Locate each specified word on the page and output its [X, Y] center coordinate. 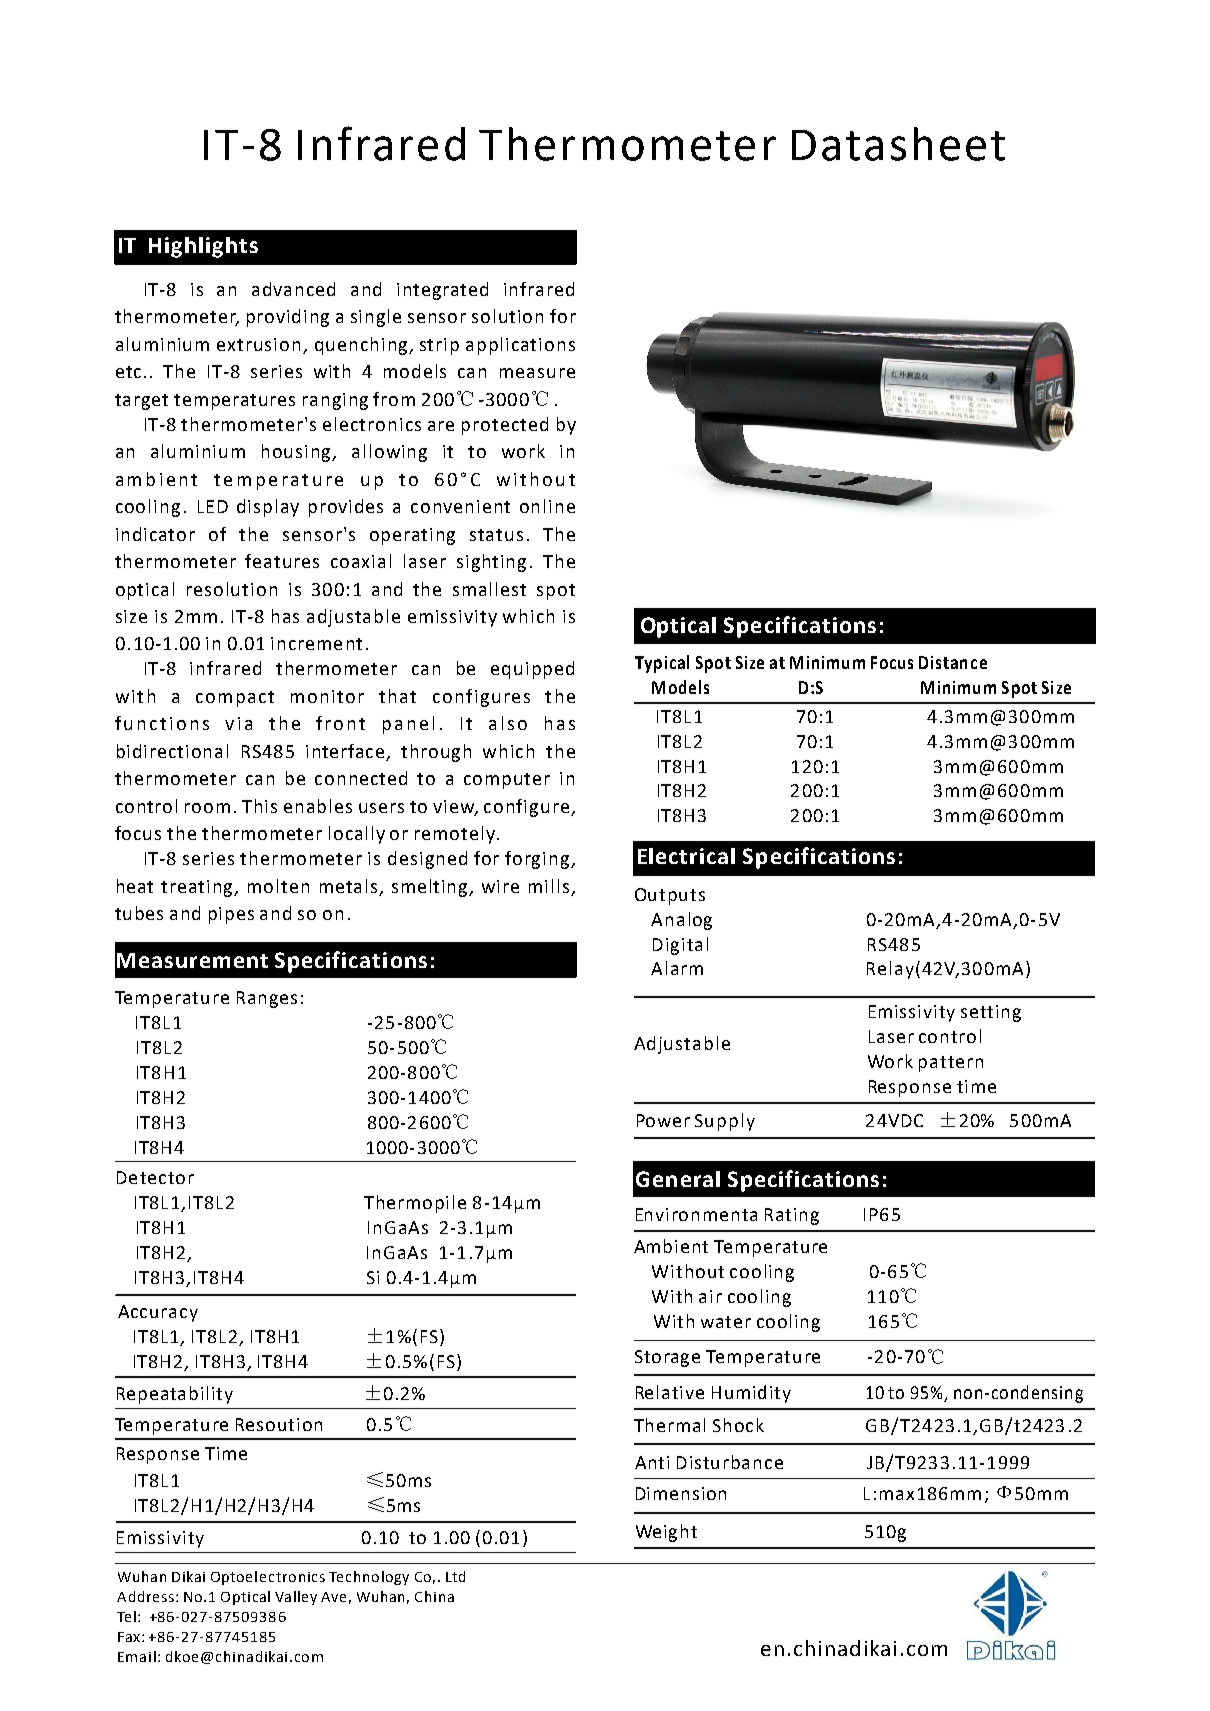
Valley [296, 1598]
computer [507, 781]
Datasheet [898, 144]
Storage [667, 1358]
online [547, 506]
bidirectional [172, 751]
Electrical [686, 856]
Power [663, 1120]
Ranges [267, 999]
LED [213, 506]
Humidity [751, 1394]
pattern [951, 1064]
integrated [442, 291]
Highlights [203, 247]
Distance [953, 662]
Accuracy [158, 1313]
